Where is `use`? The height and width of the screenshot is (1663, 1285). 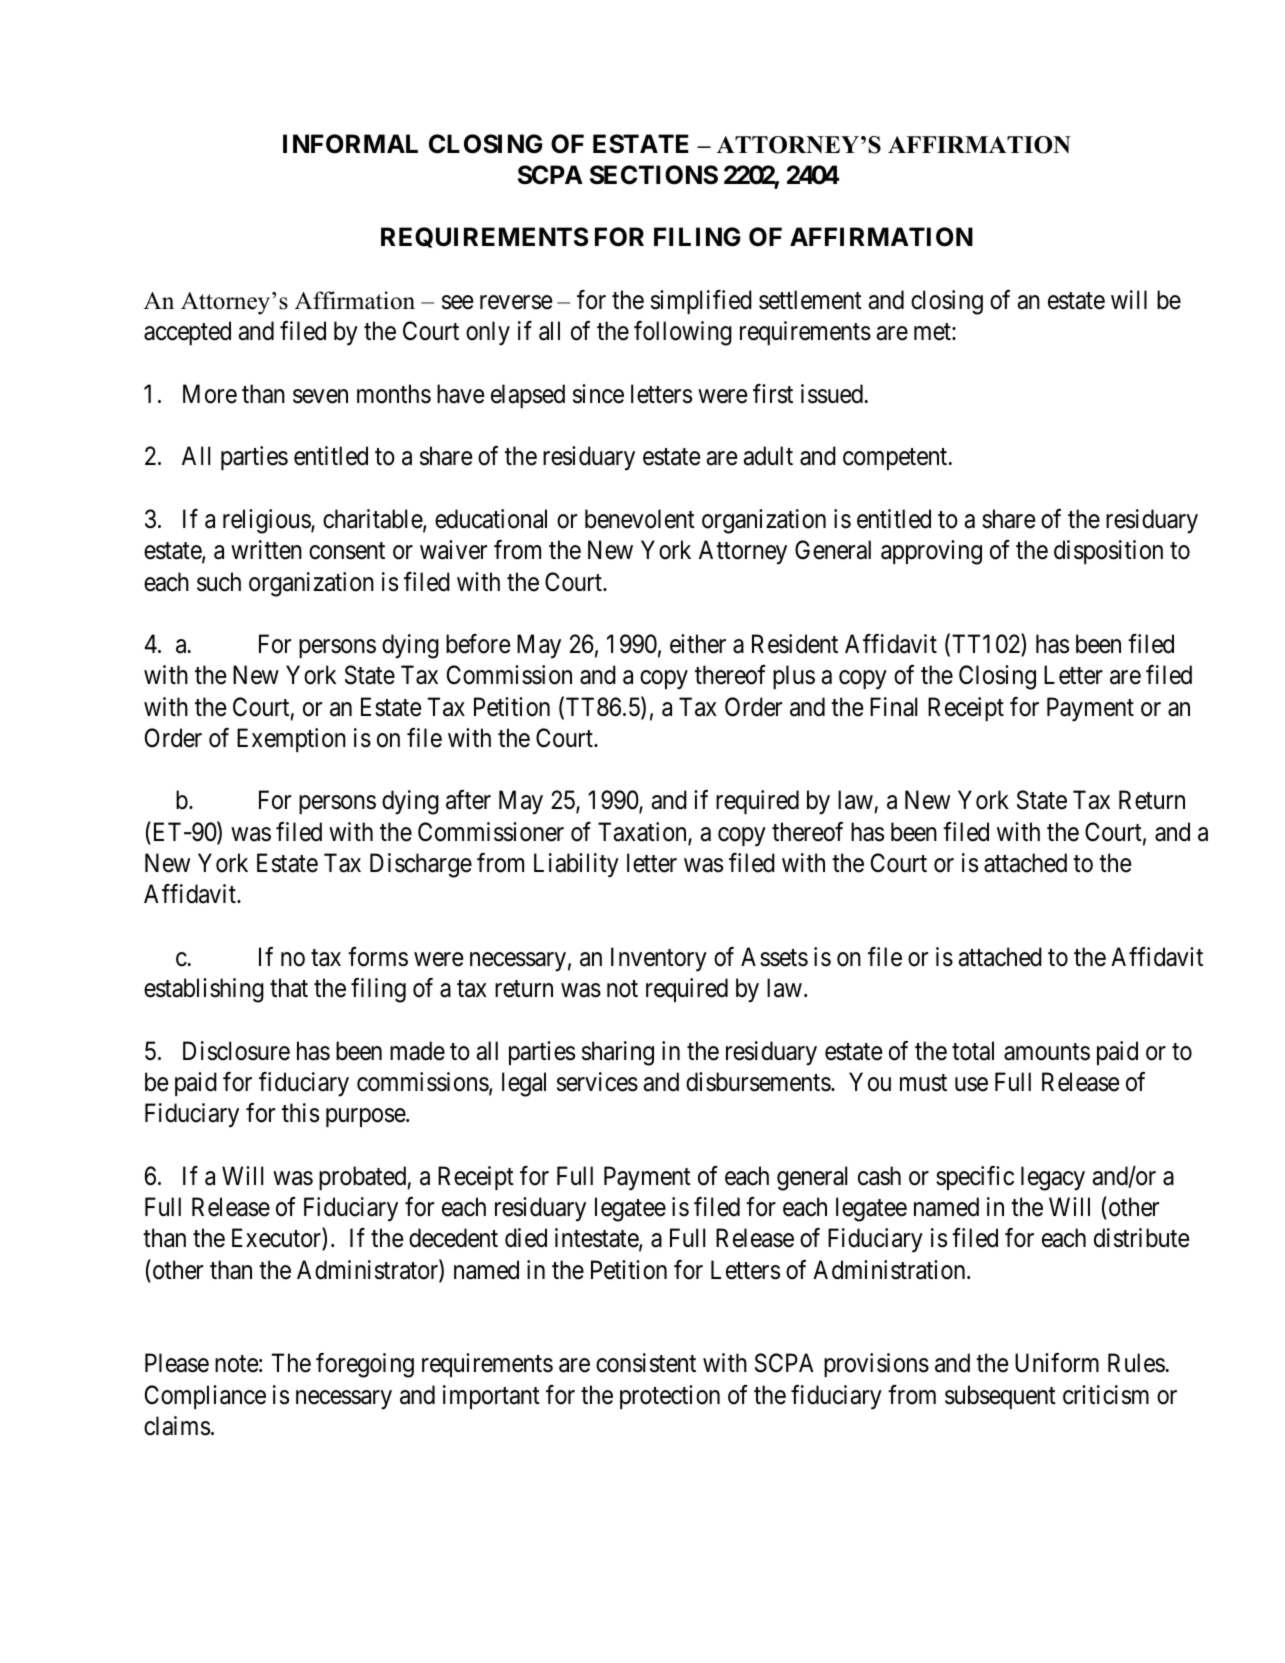 use is located at coordinates (971, 1084).
